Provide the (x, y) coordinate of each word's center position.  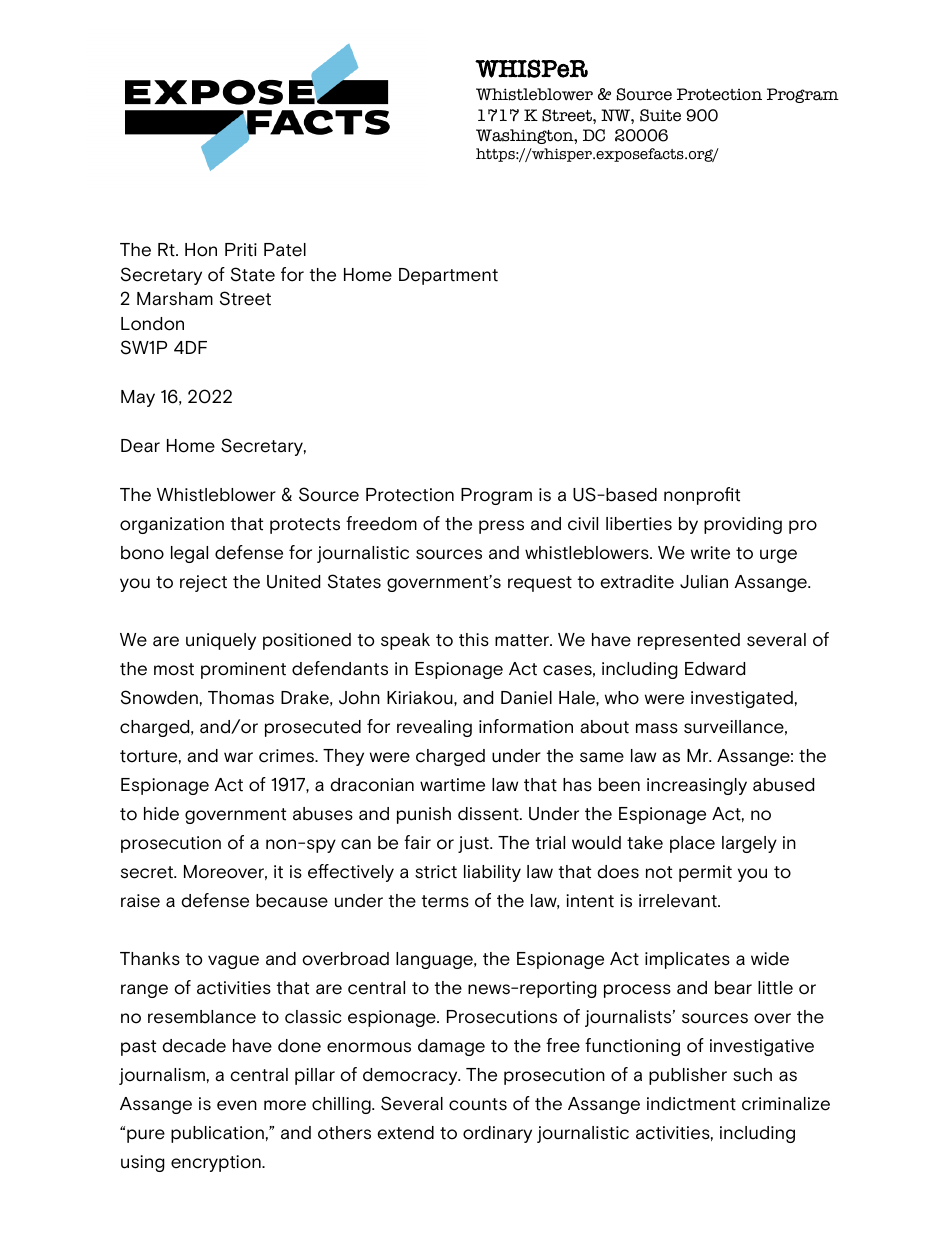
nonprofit (702, 496)
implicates (687, 960)
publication (217, 1134)
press (501, 527)
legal (189, 554)
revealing (434, 728)
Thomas (241, 698)
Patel (285, 250)
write (710, 553)
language (435, 960)
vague (233, 962)
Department (448, 276)
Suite (660, 115)
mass (657, 728)
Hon (201, 250)
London (152, 324)
